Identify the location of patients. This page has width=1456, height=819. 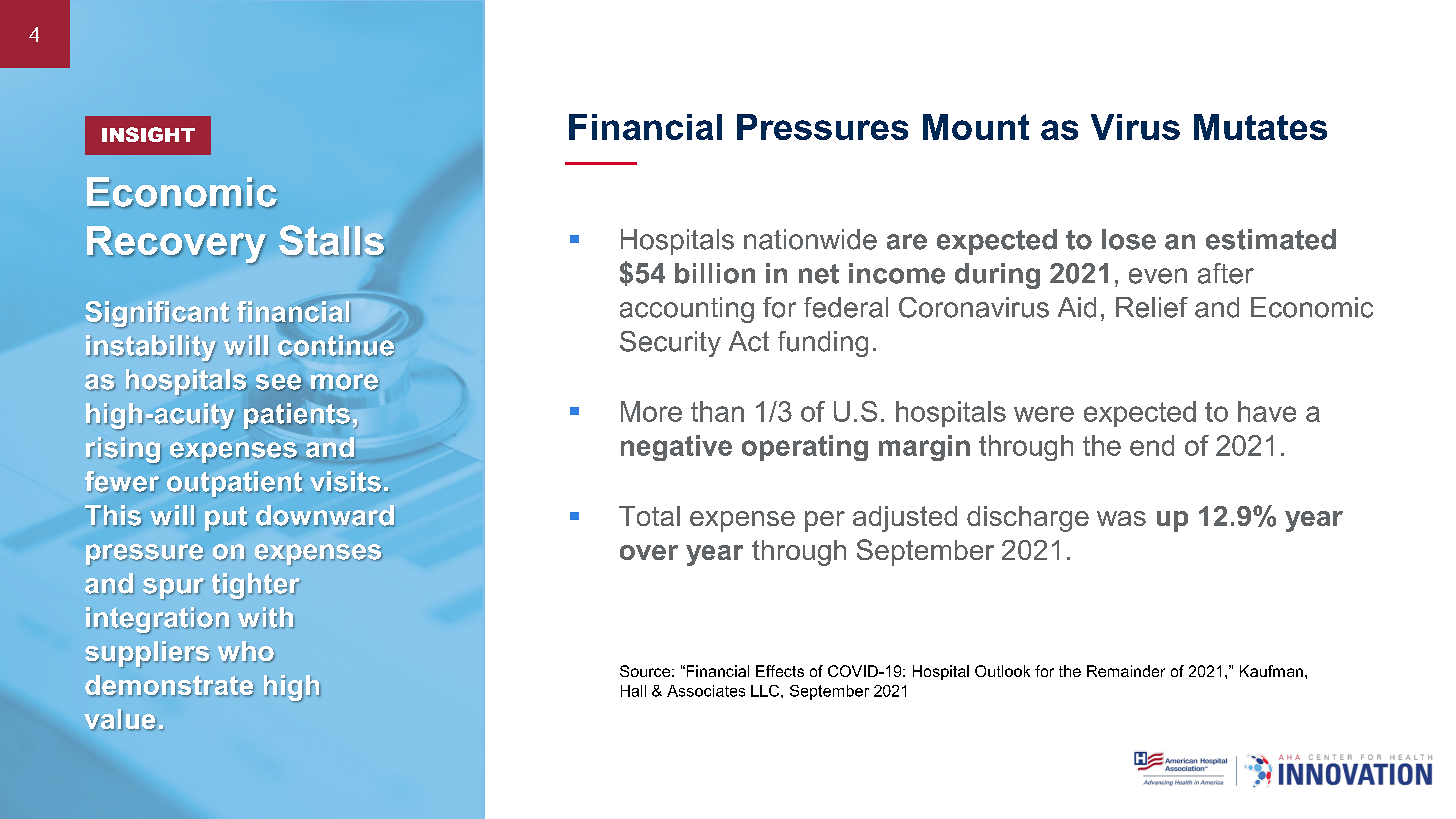
(297, 416).
